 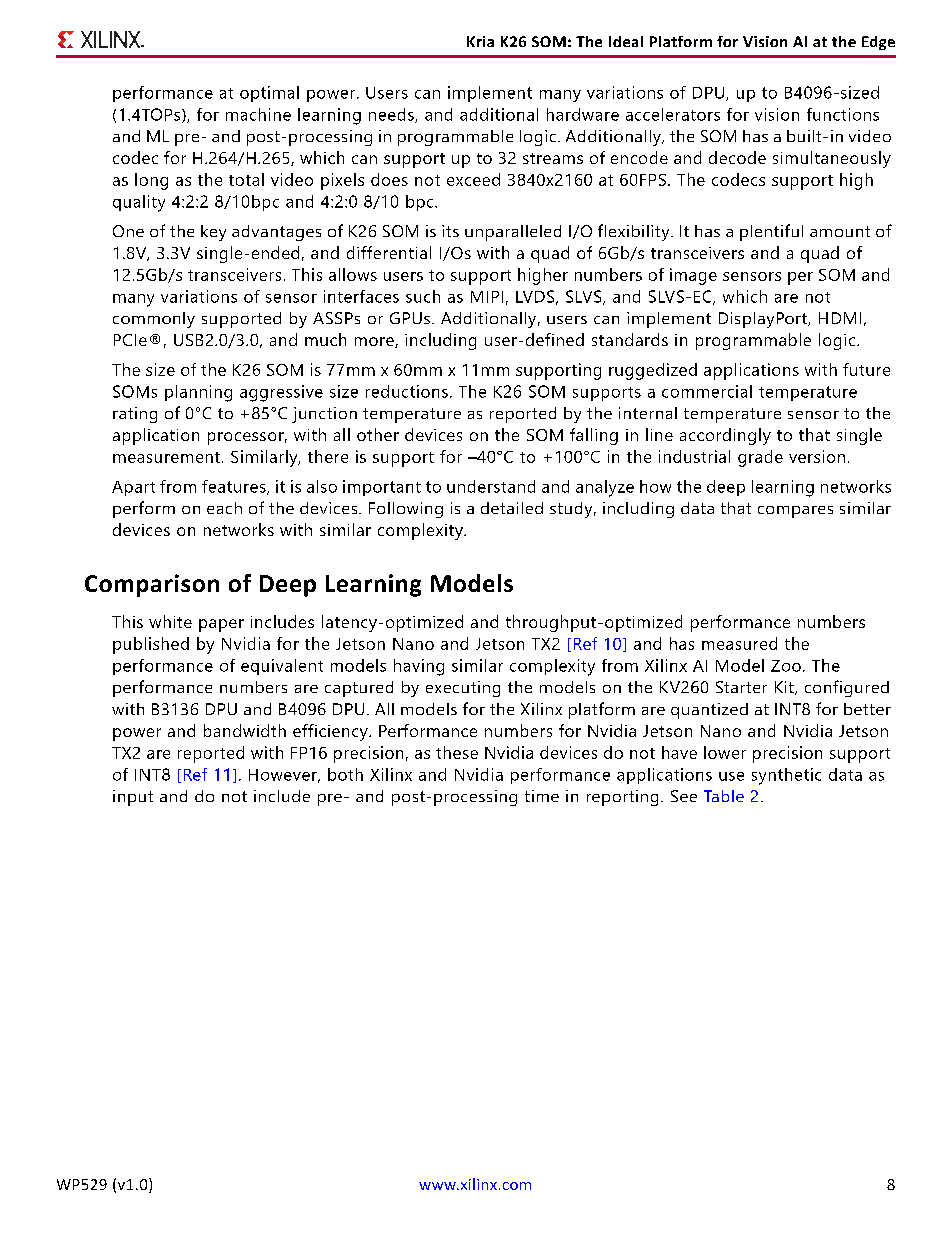 I want to click on Edge, so click(x=878, y=43).
